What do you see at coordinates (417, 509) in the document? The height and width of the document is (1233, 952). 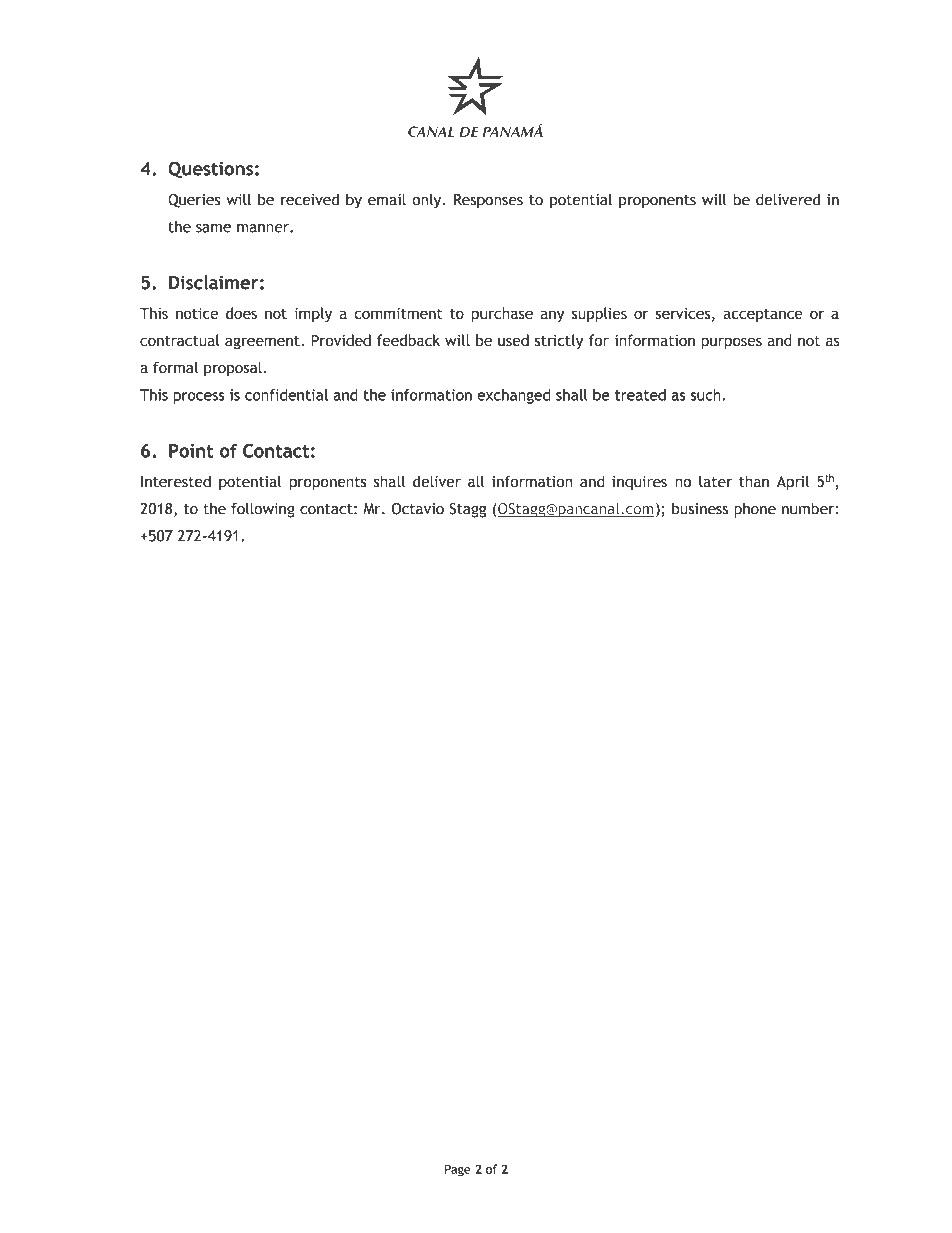 I see `Octavio` at bounding box center [417, 509].
